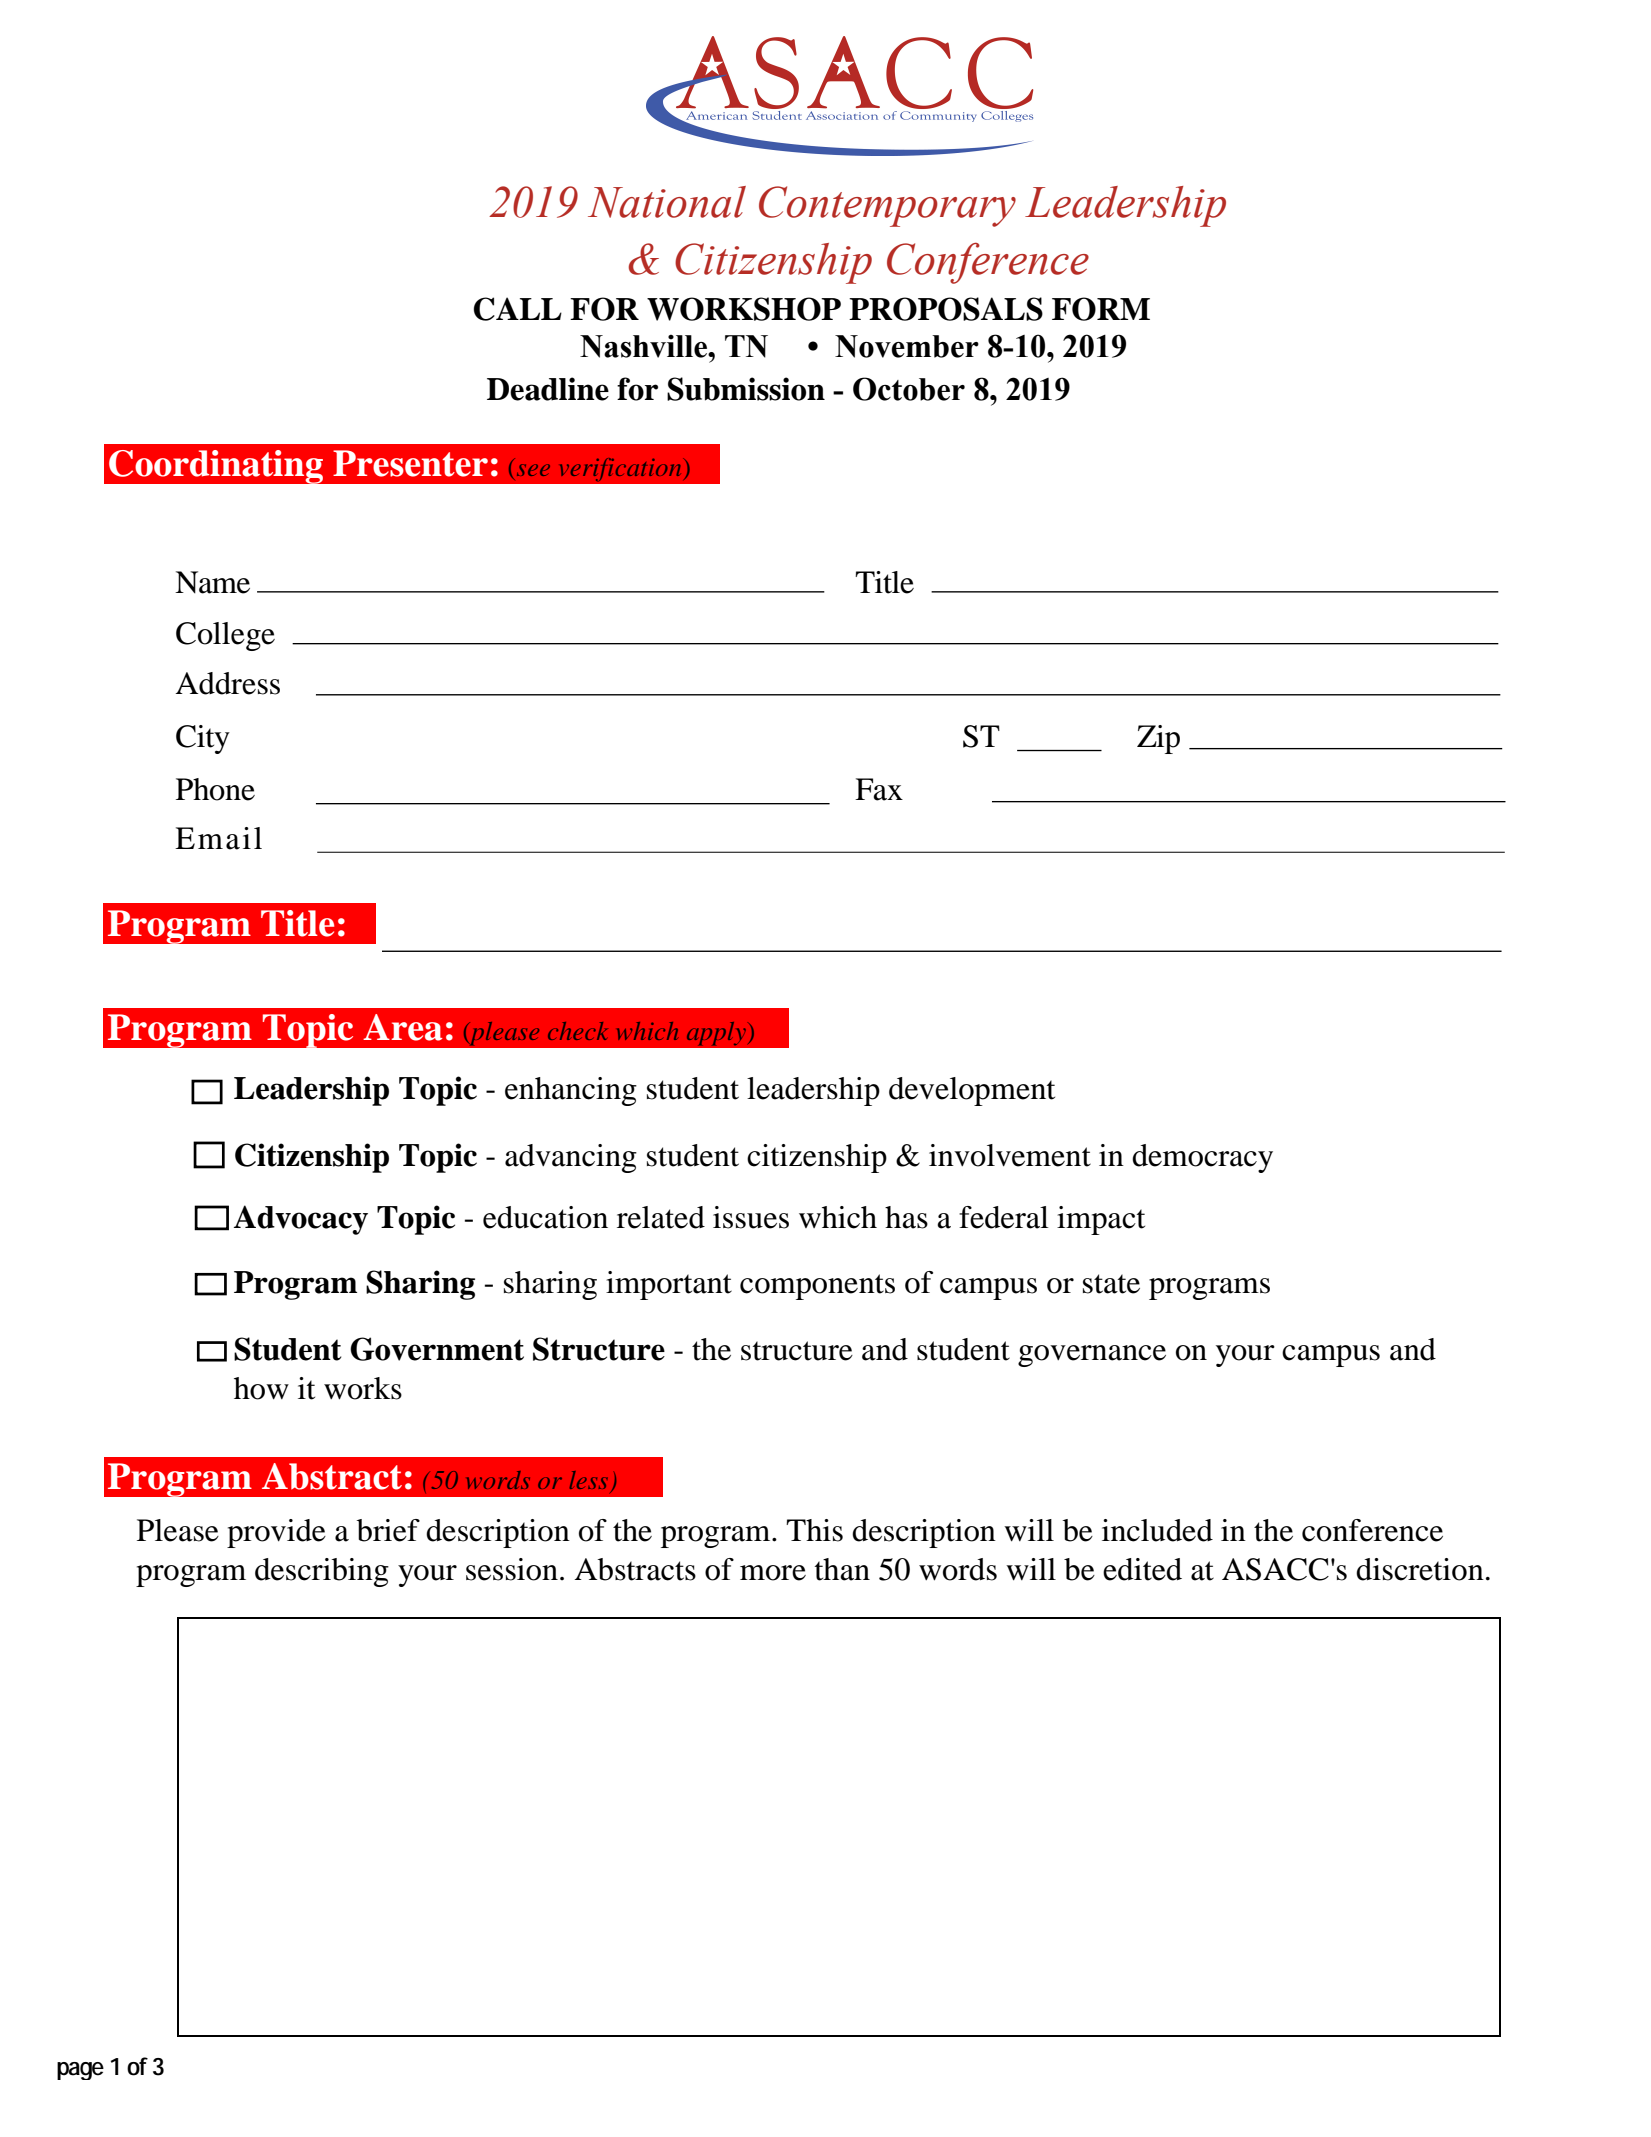 The width and height of the screenshot is (1651, 2137). What do you see at coordinates (667, 202) in the screenshot?
I see `National` at bounding box center [667, 202].
